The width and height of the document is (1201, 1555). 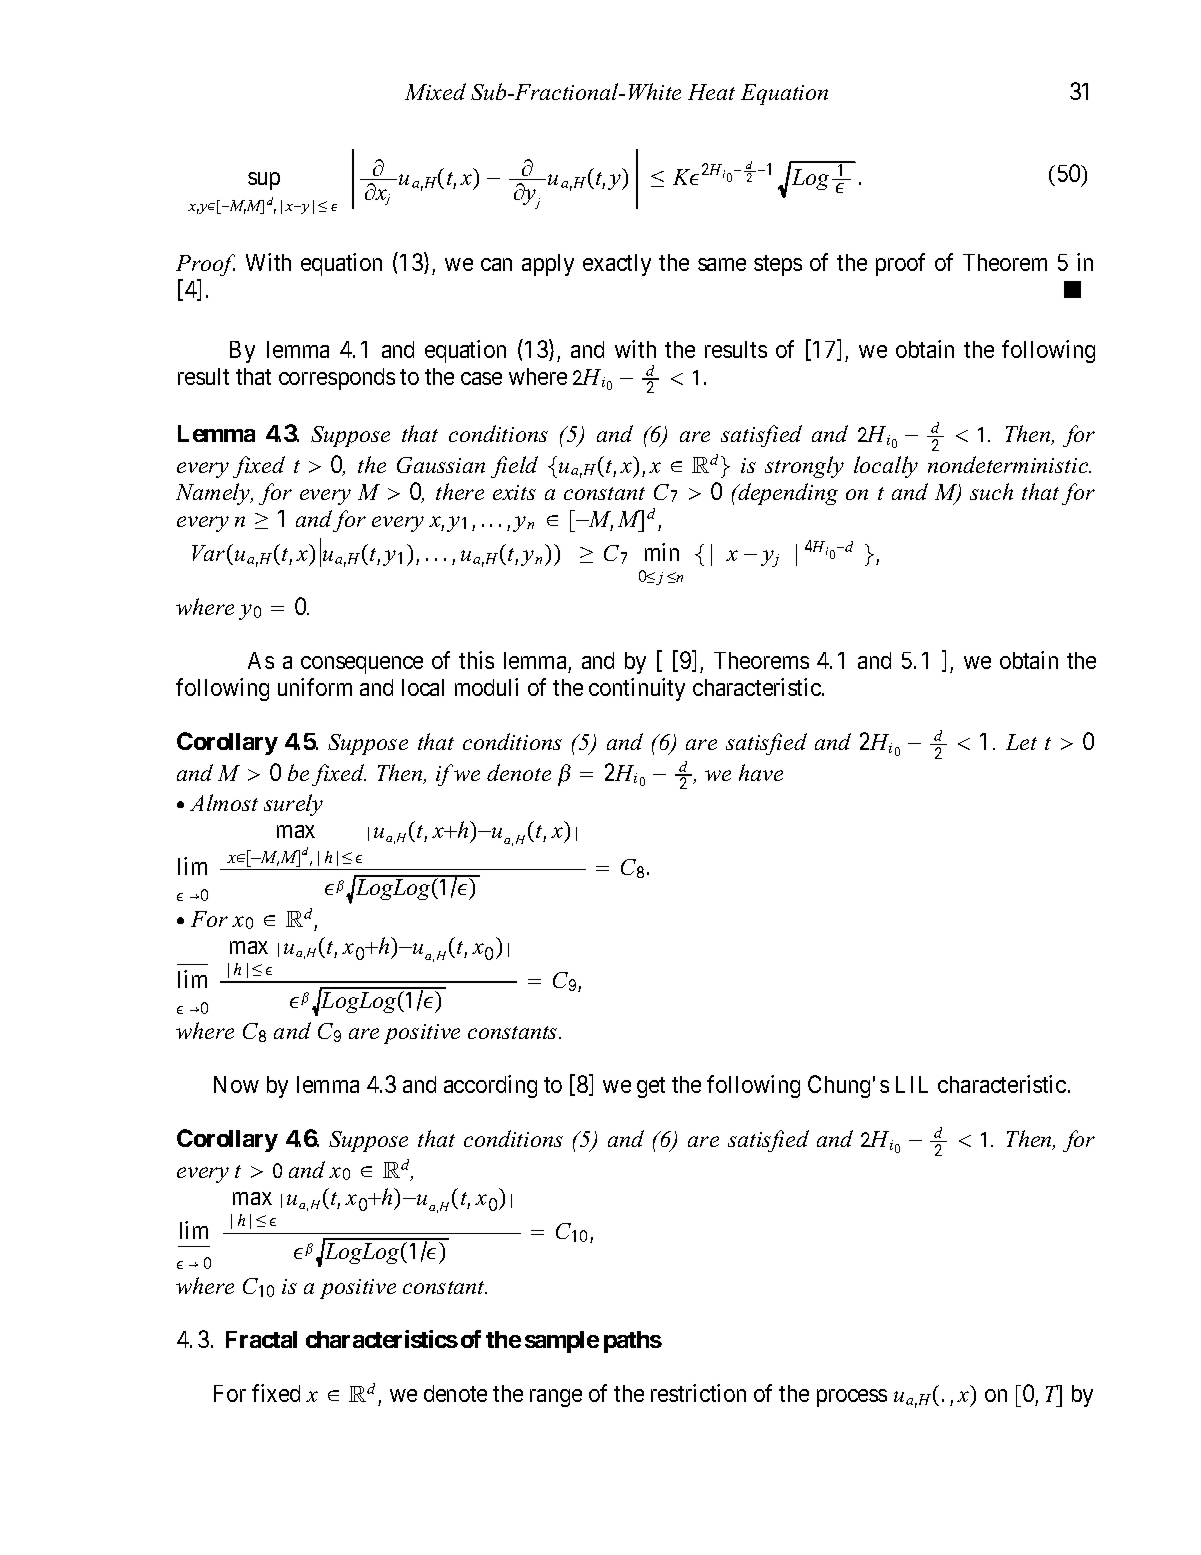 I want to click on get, so click(x=651, y=1087).
